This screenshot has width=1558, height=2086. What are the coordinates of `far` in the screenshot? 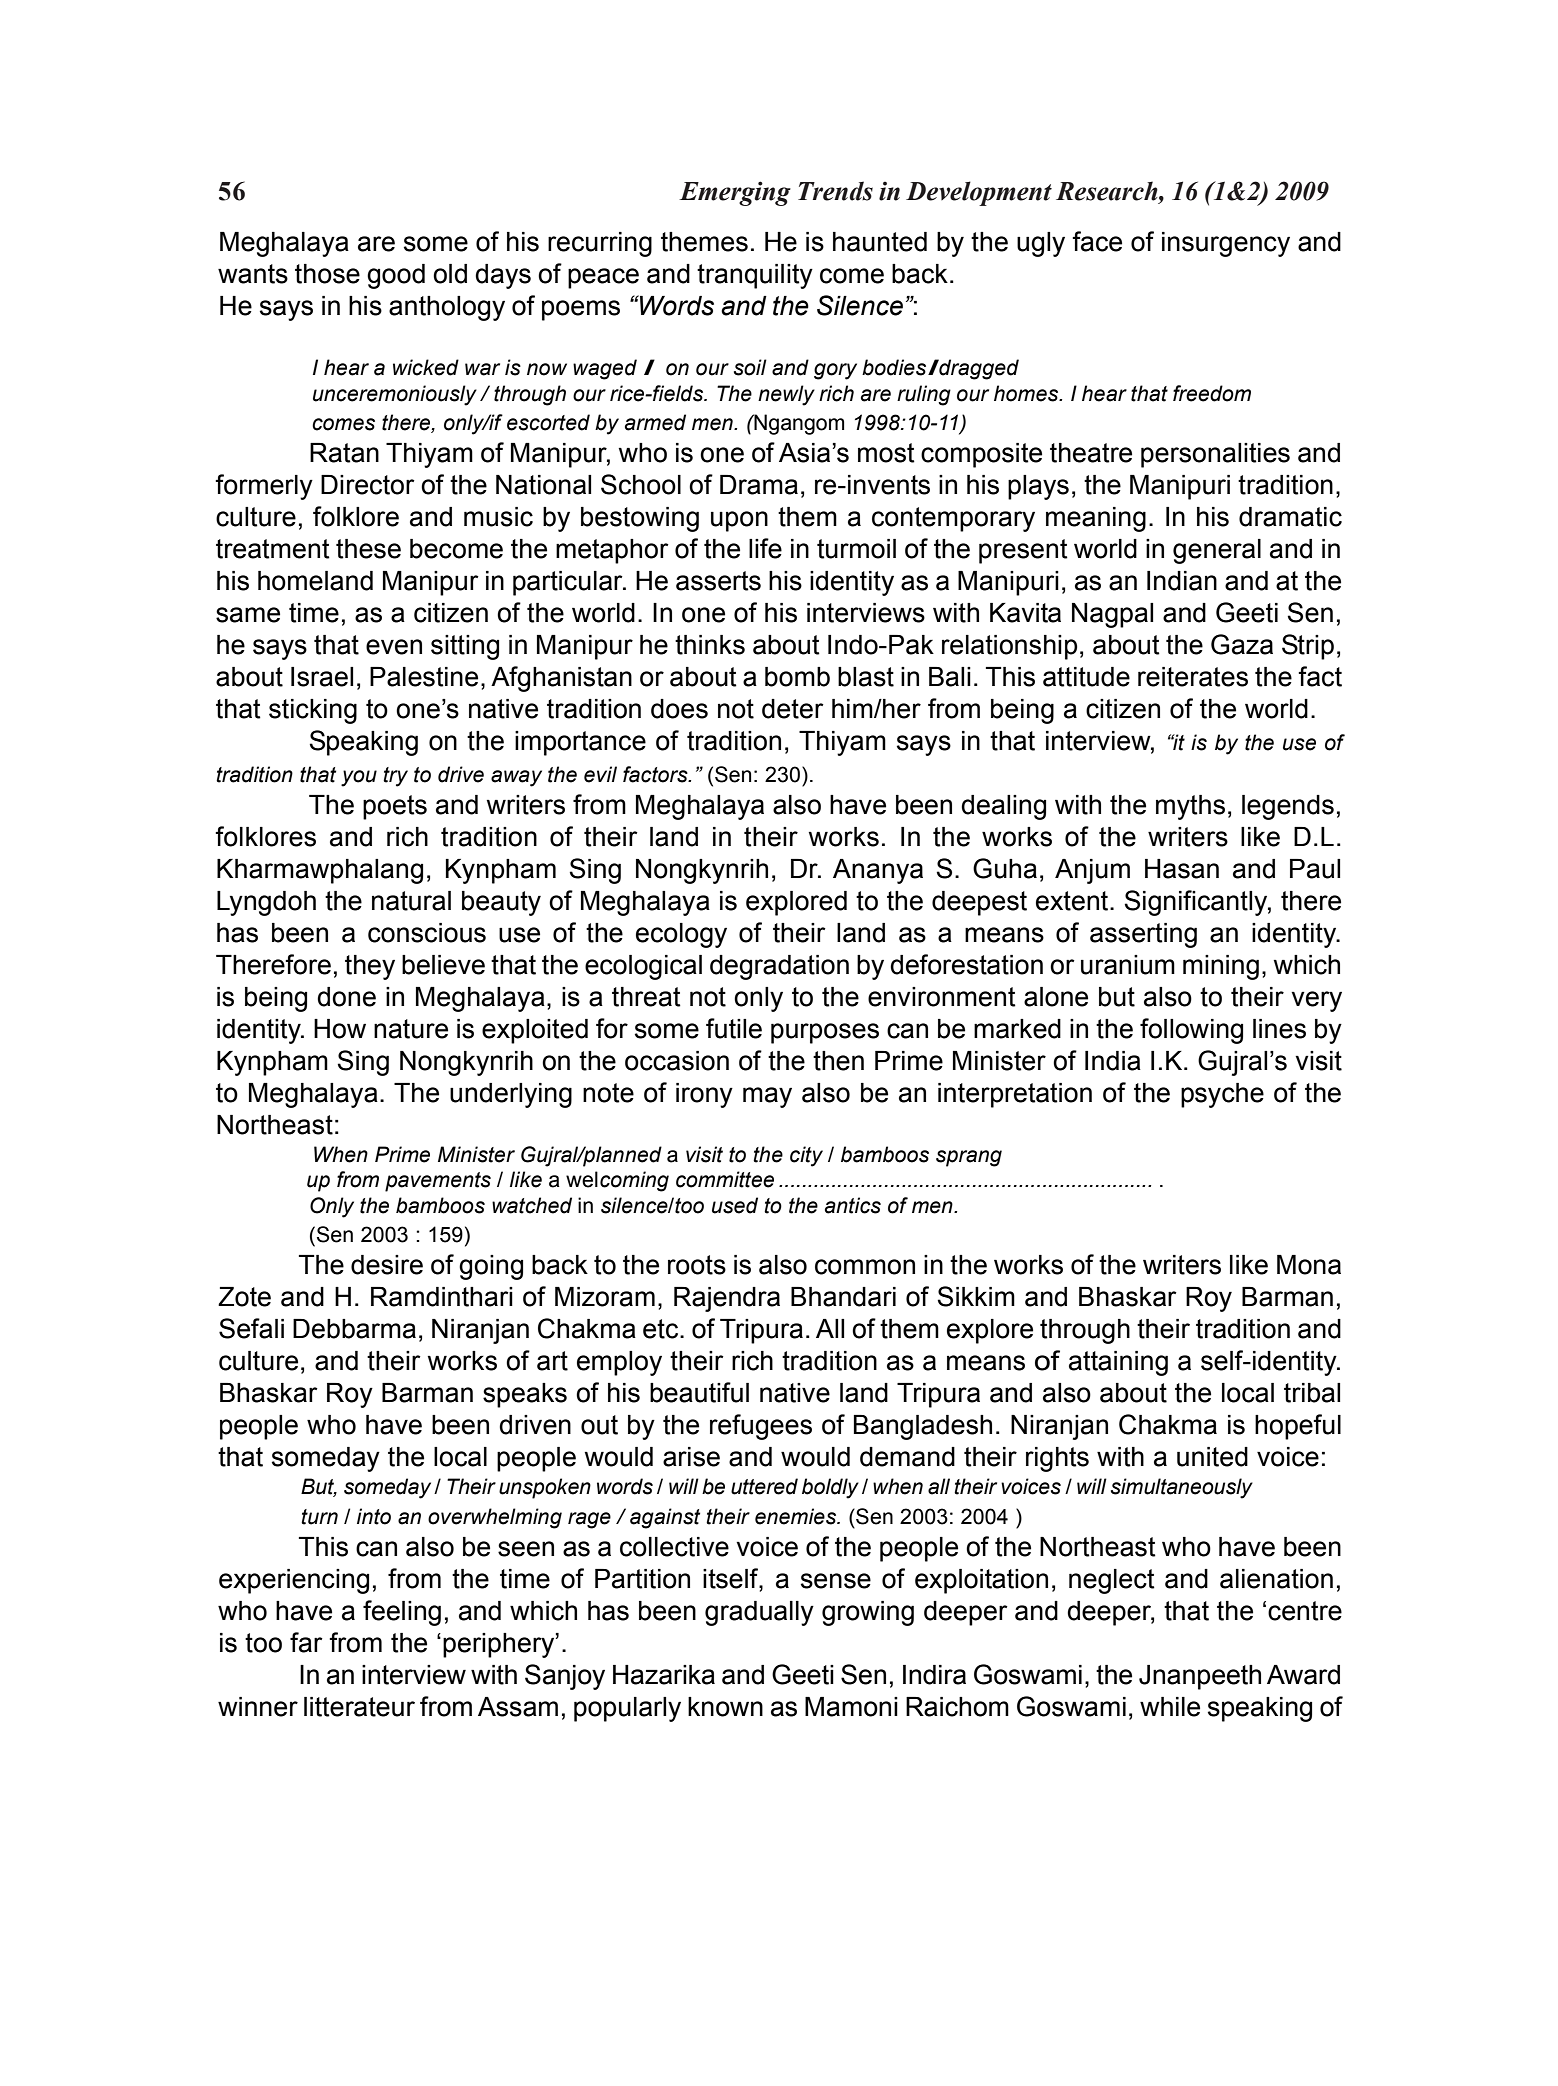 It's located at (306, 1642).
